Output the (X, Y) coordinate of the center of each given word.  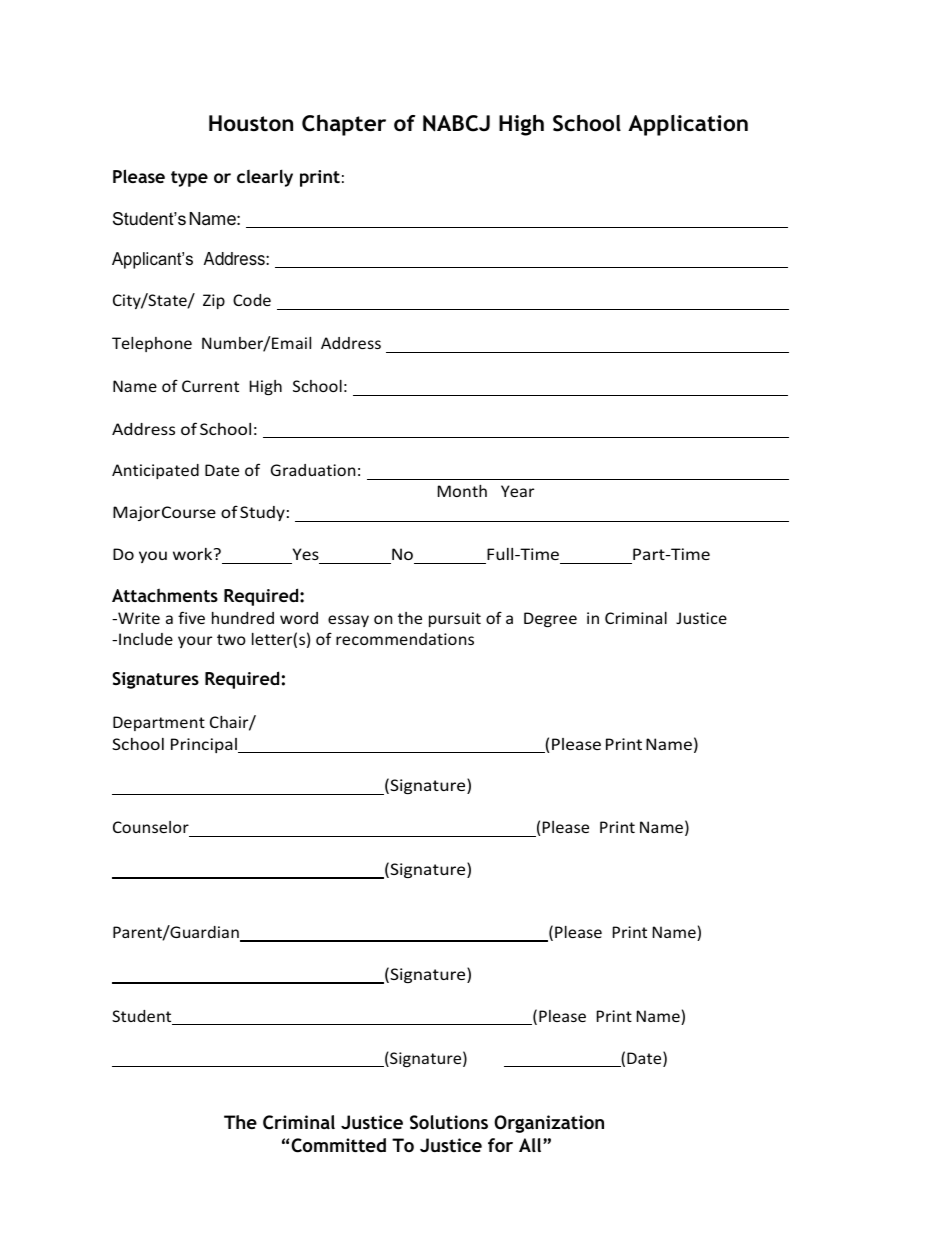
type (189, 179)
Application (688, 125)
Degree (550, 619)
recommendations (405, 639)
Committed (338, 1145)
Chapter (344, 125)
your (195, 642)
